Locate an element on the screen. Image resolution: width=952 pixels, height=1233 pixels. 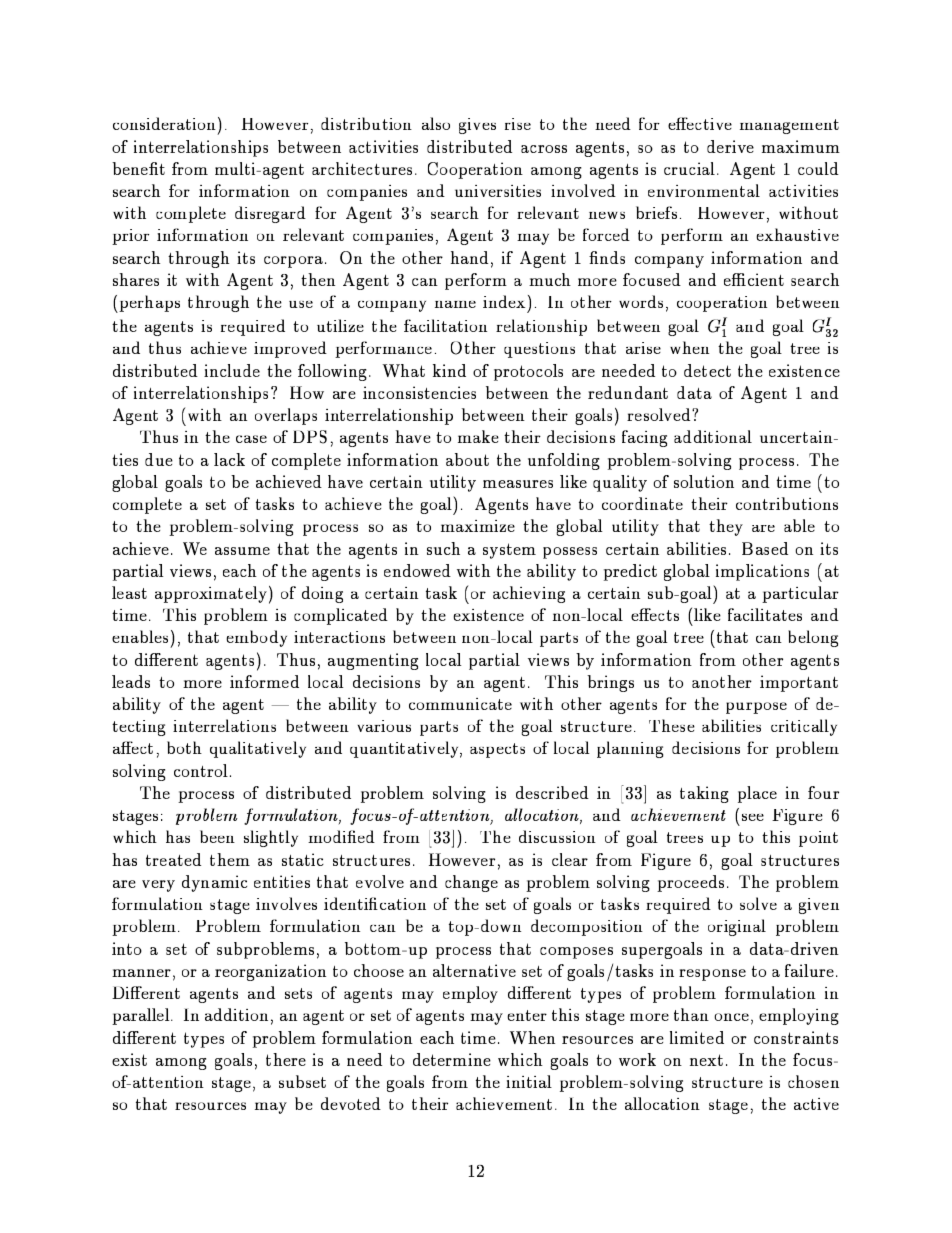
been is located at coordinates (217, 836).
